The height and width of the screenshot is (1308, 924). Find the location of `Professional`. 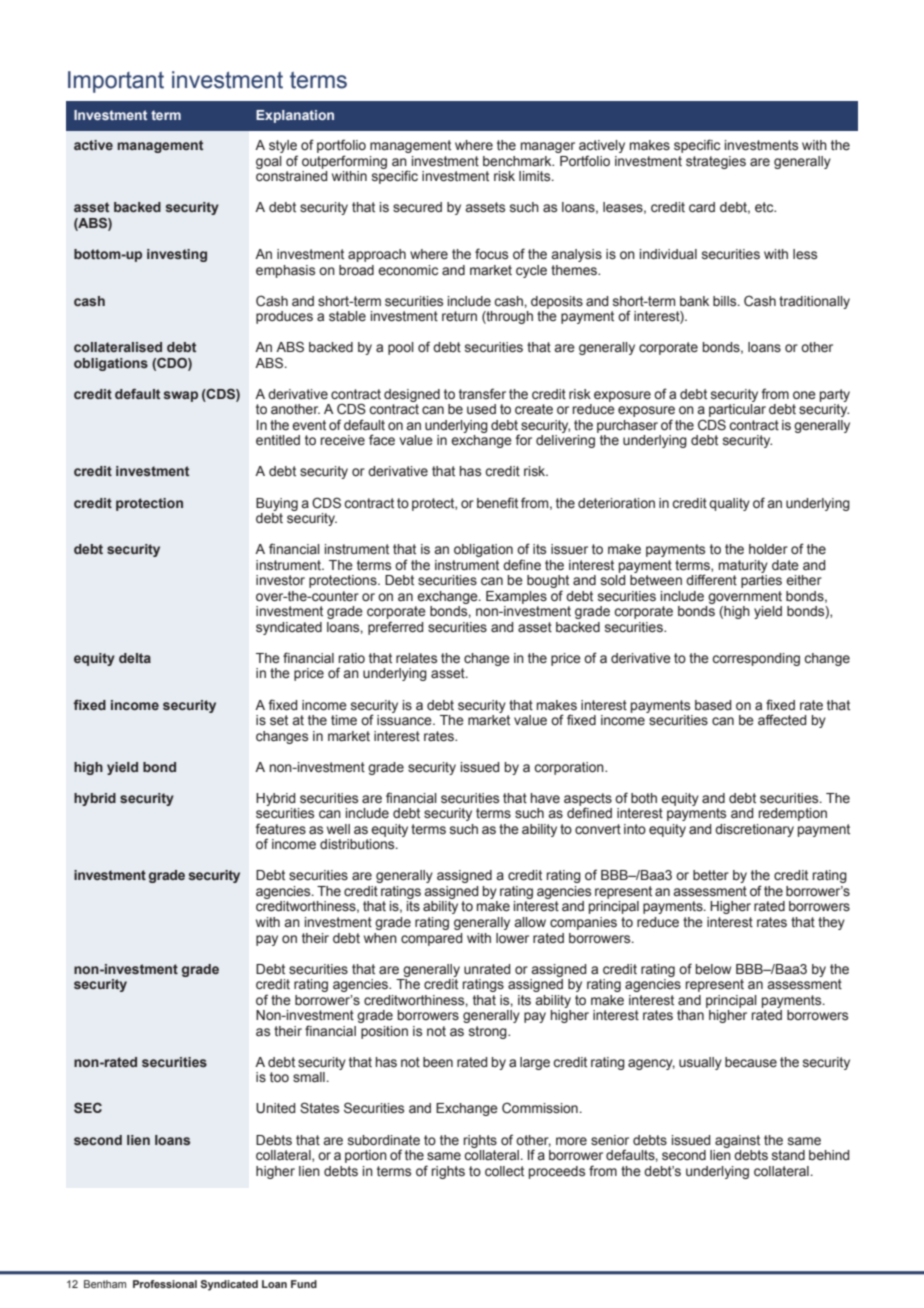

Professional is located at coordinates (165, 1284).
